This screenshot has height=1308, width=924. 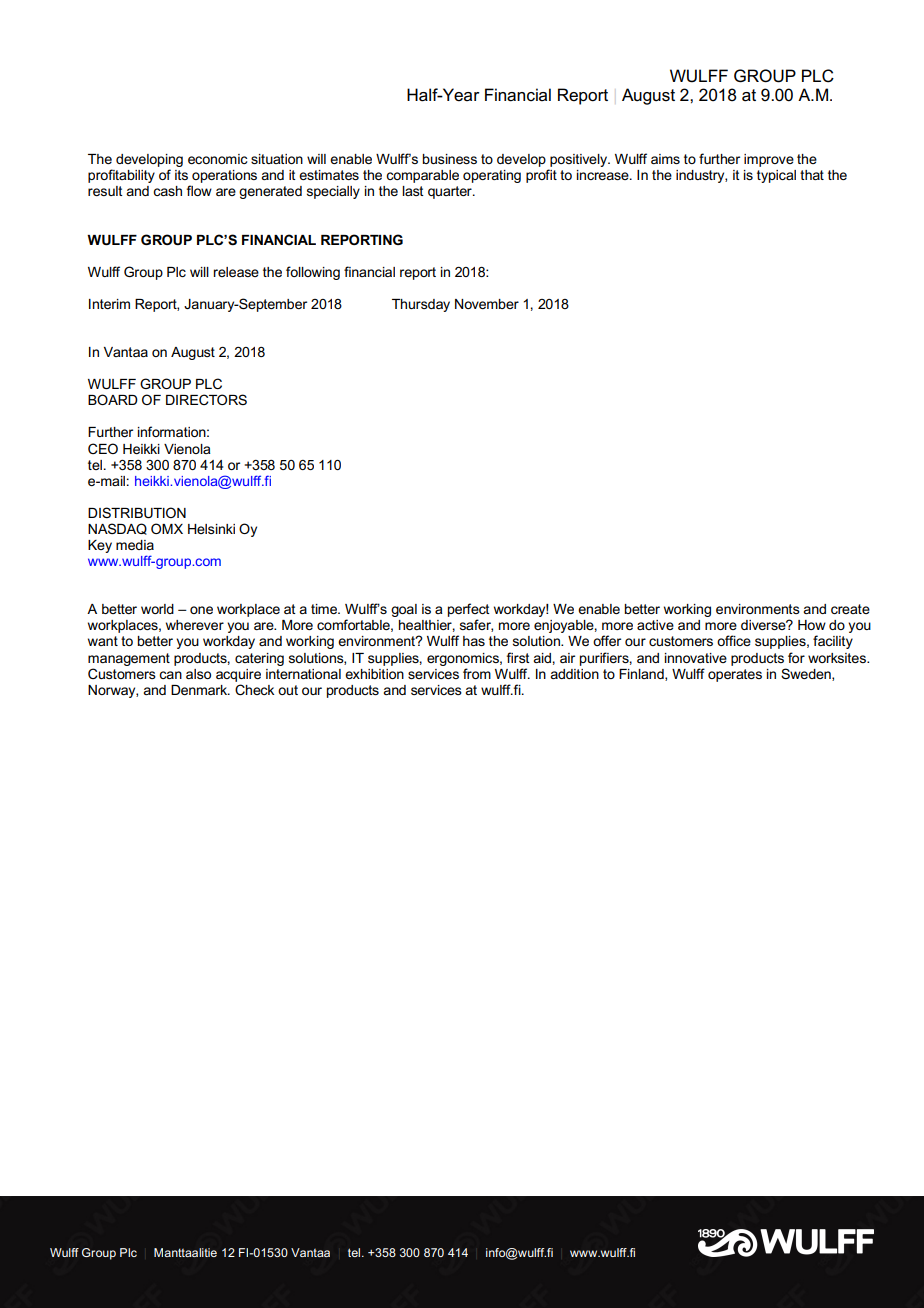 What do you see at coordinates (109, 304) in the screenshot?
I see `Interim` at bounding box center [109, 304].
